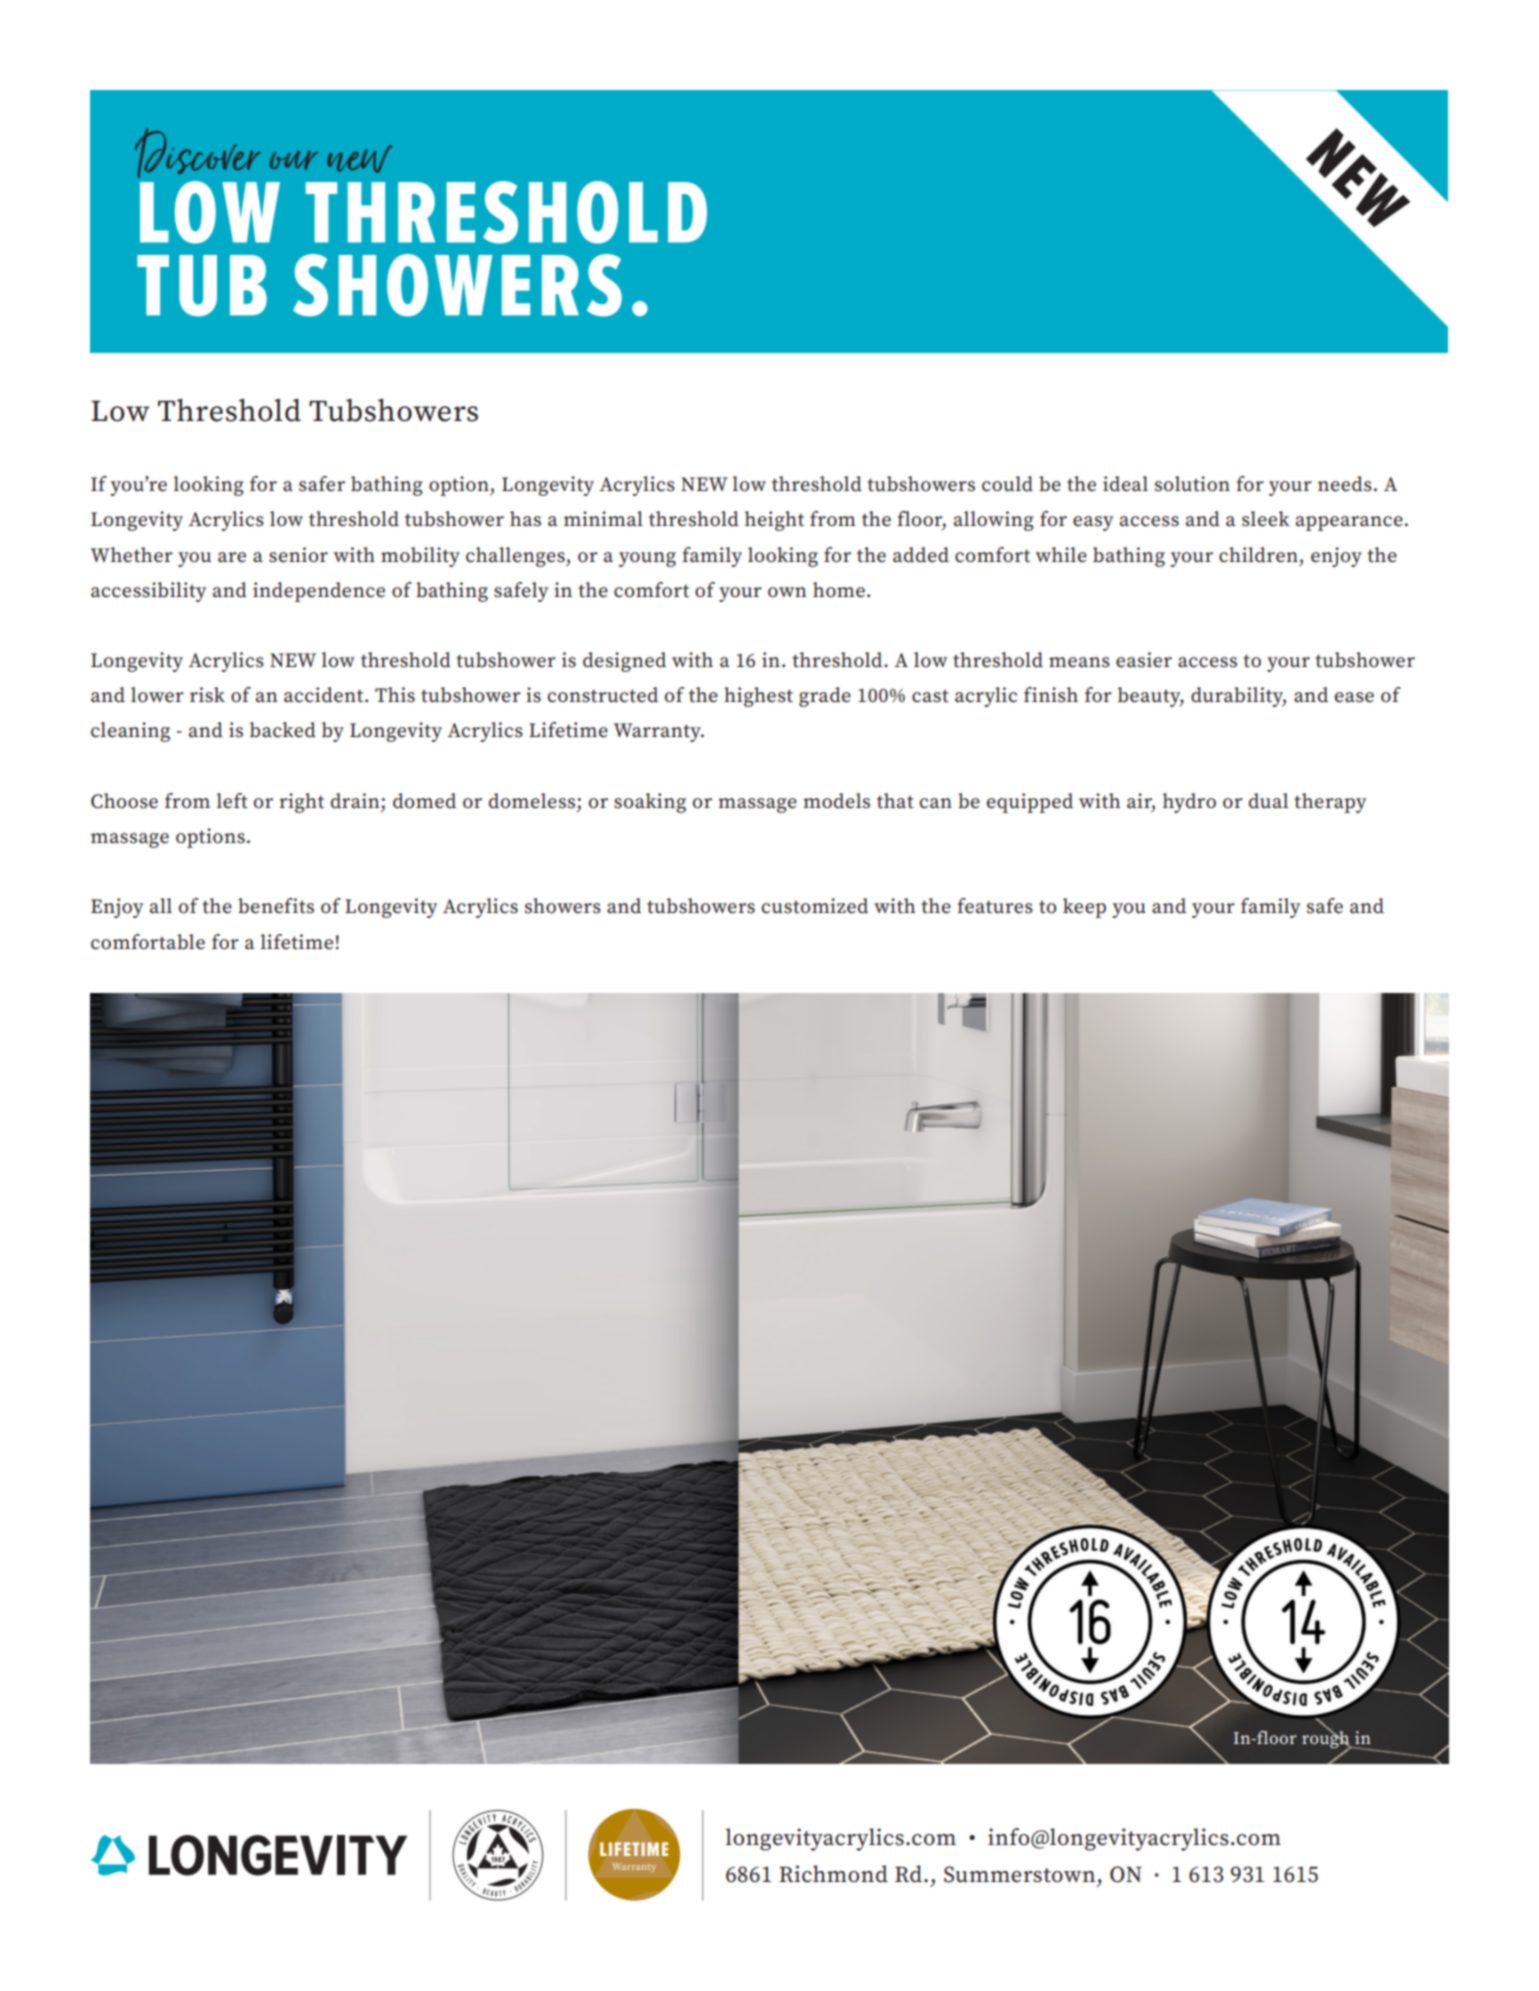 The height and width of the image is (1991, 1539). What do you see at coordinates (833, 1874) in the image?
I see `Richmond` at bounding box center [833, 1874].
